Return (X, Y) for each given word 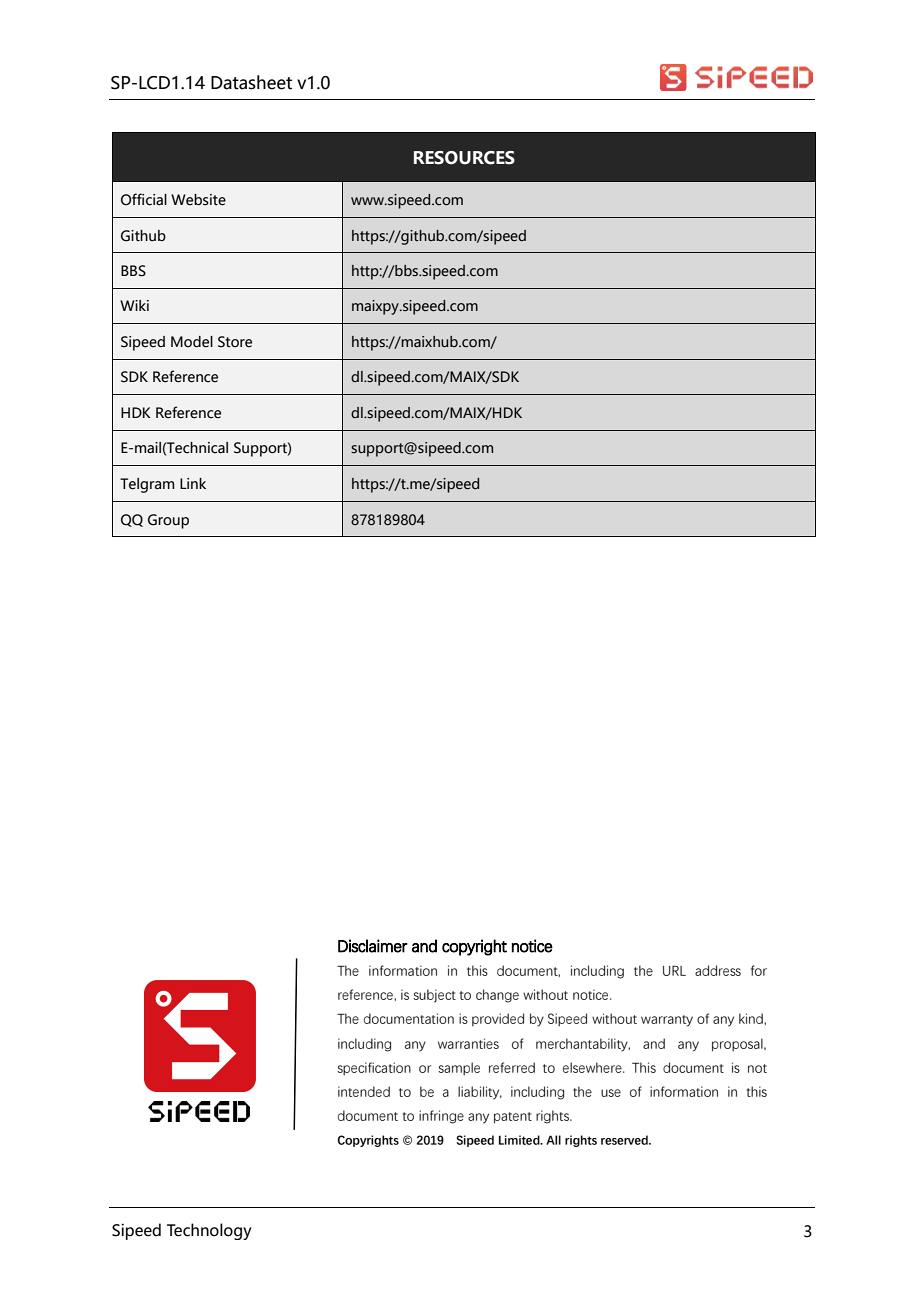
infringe (441, 1117)
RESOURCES (464, 158)
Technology (209, 1231)
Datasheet (251, 82)
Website (198, 200)
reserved (625, 1140)
